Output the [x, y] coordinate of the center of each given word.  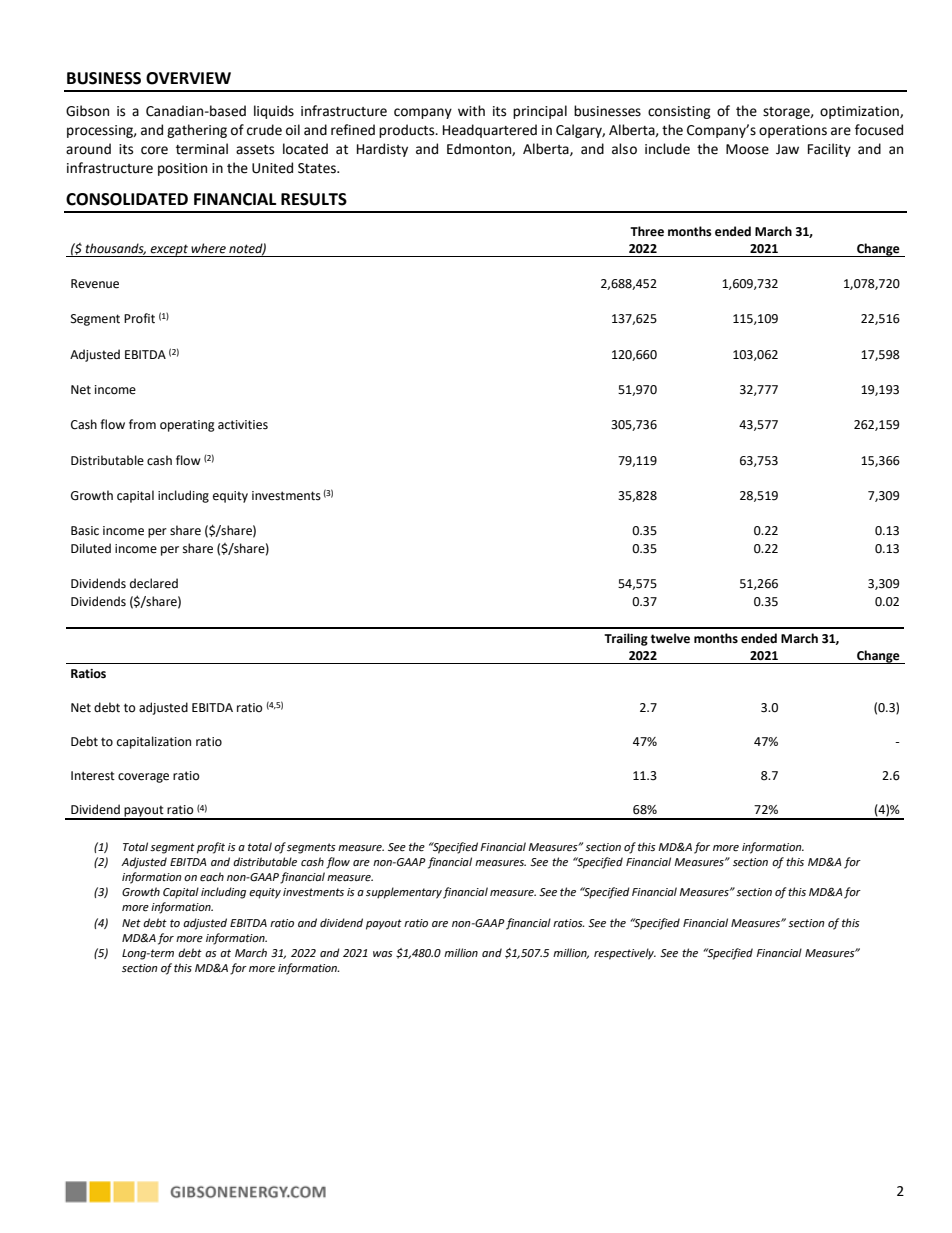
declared [154, 583]
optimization [860, 112]
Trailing [626, 639]
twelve [670, 638]
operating [187, 426]
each [212, 877]
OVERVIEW [188, 78]
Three [647, 231]
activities [243, 425]
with [471, 111]
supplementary [404, 893]
